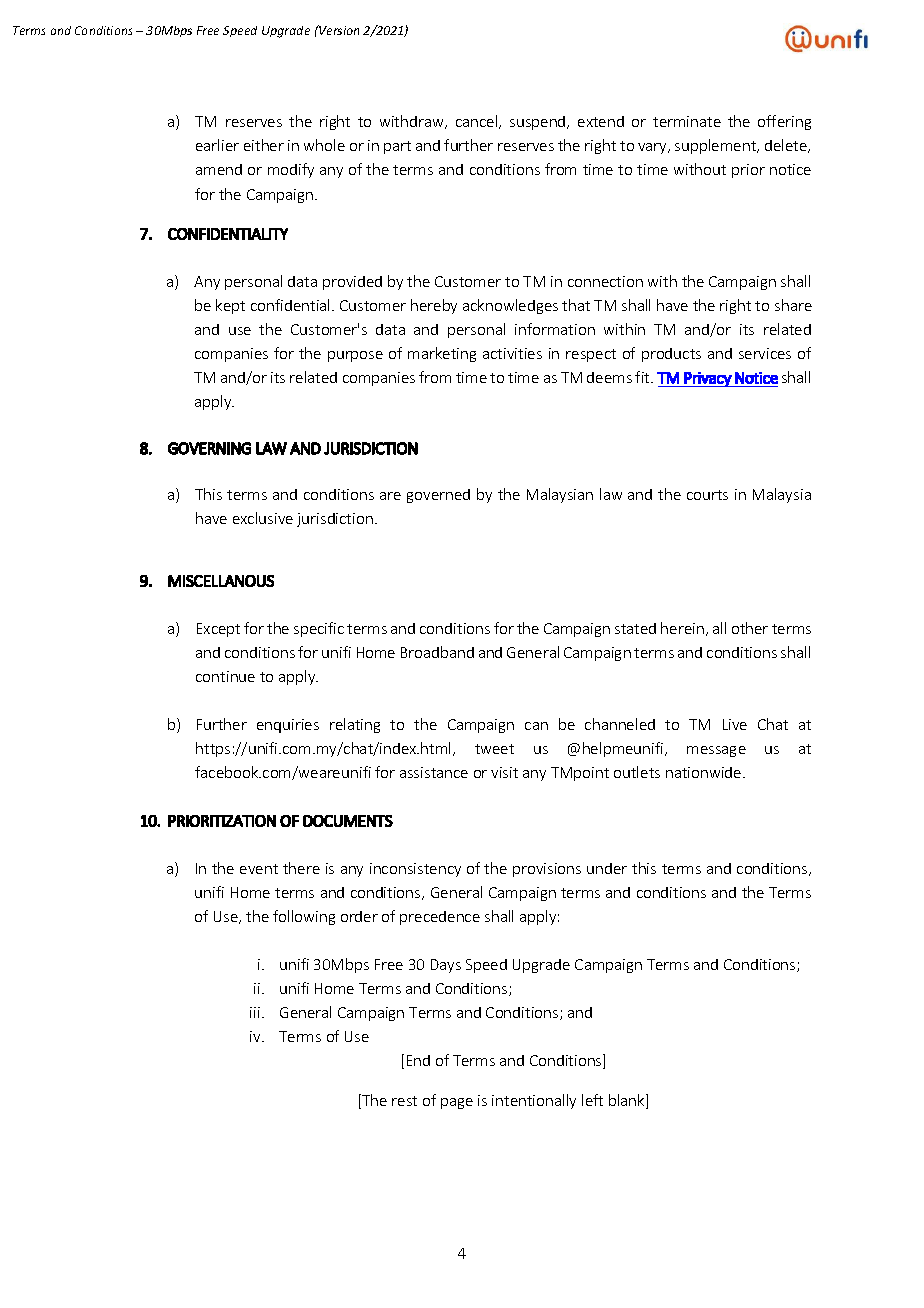 The width and height of the screenshot is (924, 1308). Describe the element at coordinates (255, 1012) in the screenshot. I see `iii` at that location.
